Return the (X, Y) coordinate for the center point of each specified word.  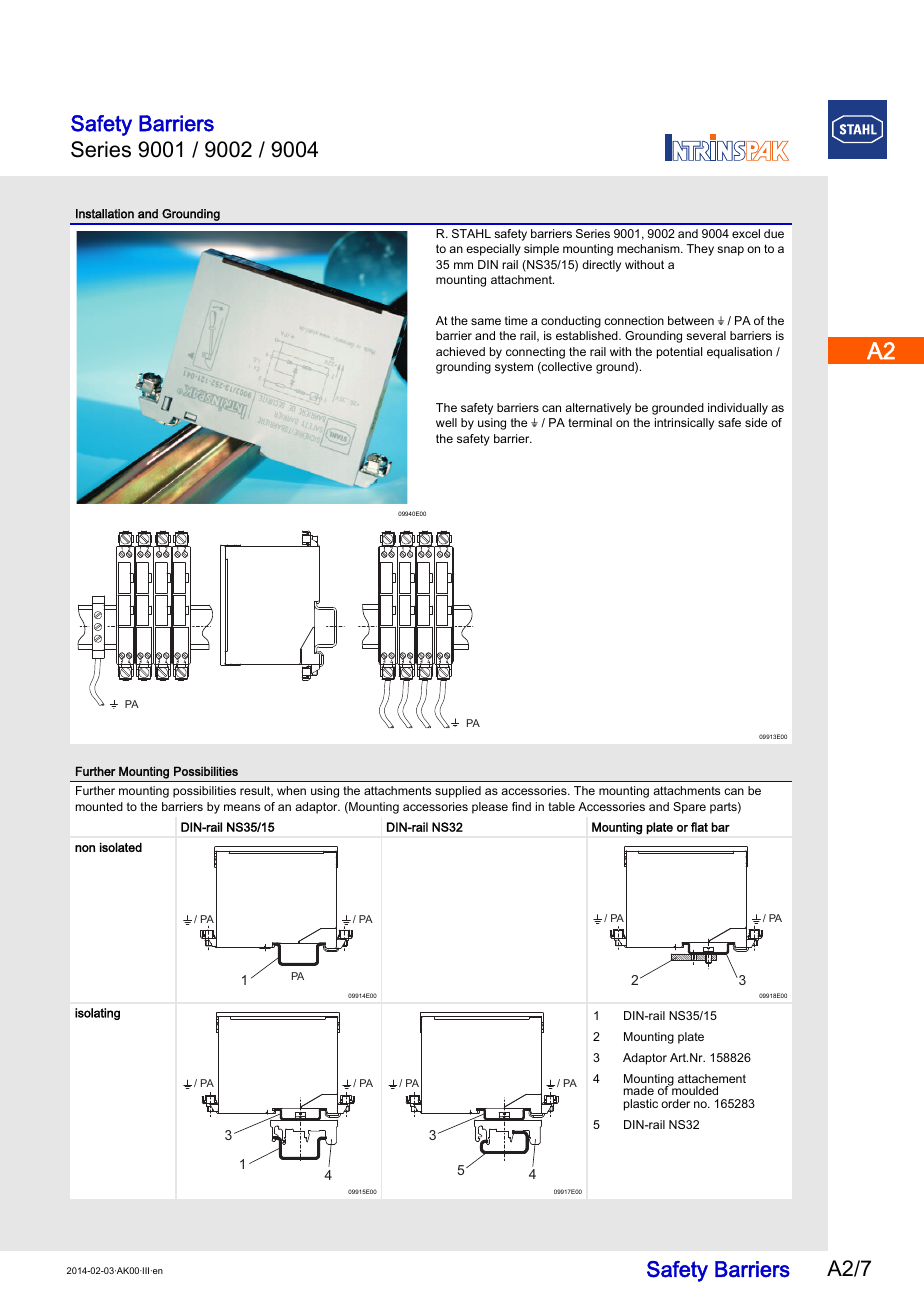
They (700, 250)
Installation (105, 214)
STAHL (471, 233)
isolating (97, 1014)
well (446, 422)
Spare (689, 808)
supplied (458, 792)
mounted (99, 806)
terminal (590, 422)
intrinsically (684, 424)
